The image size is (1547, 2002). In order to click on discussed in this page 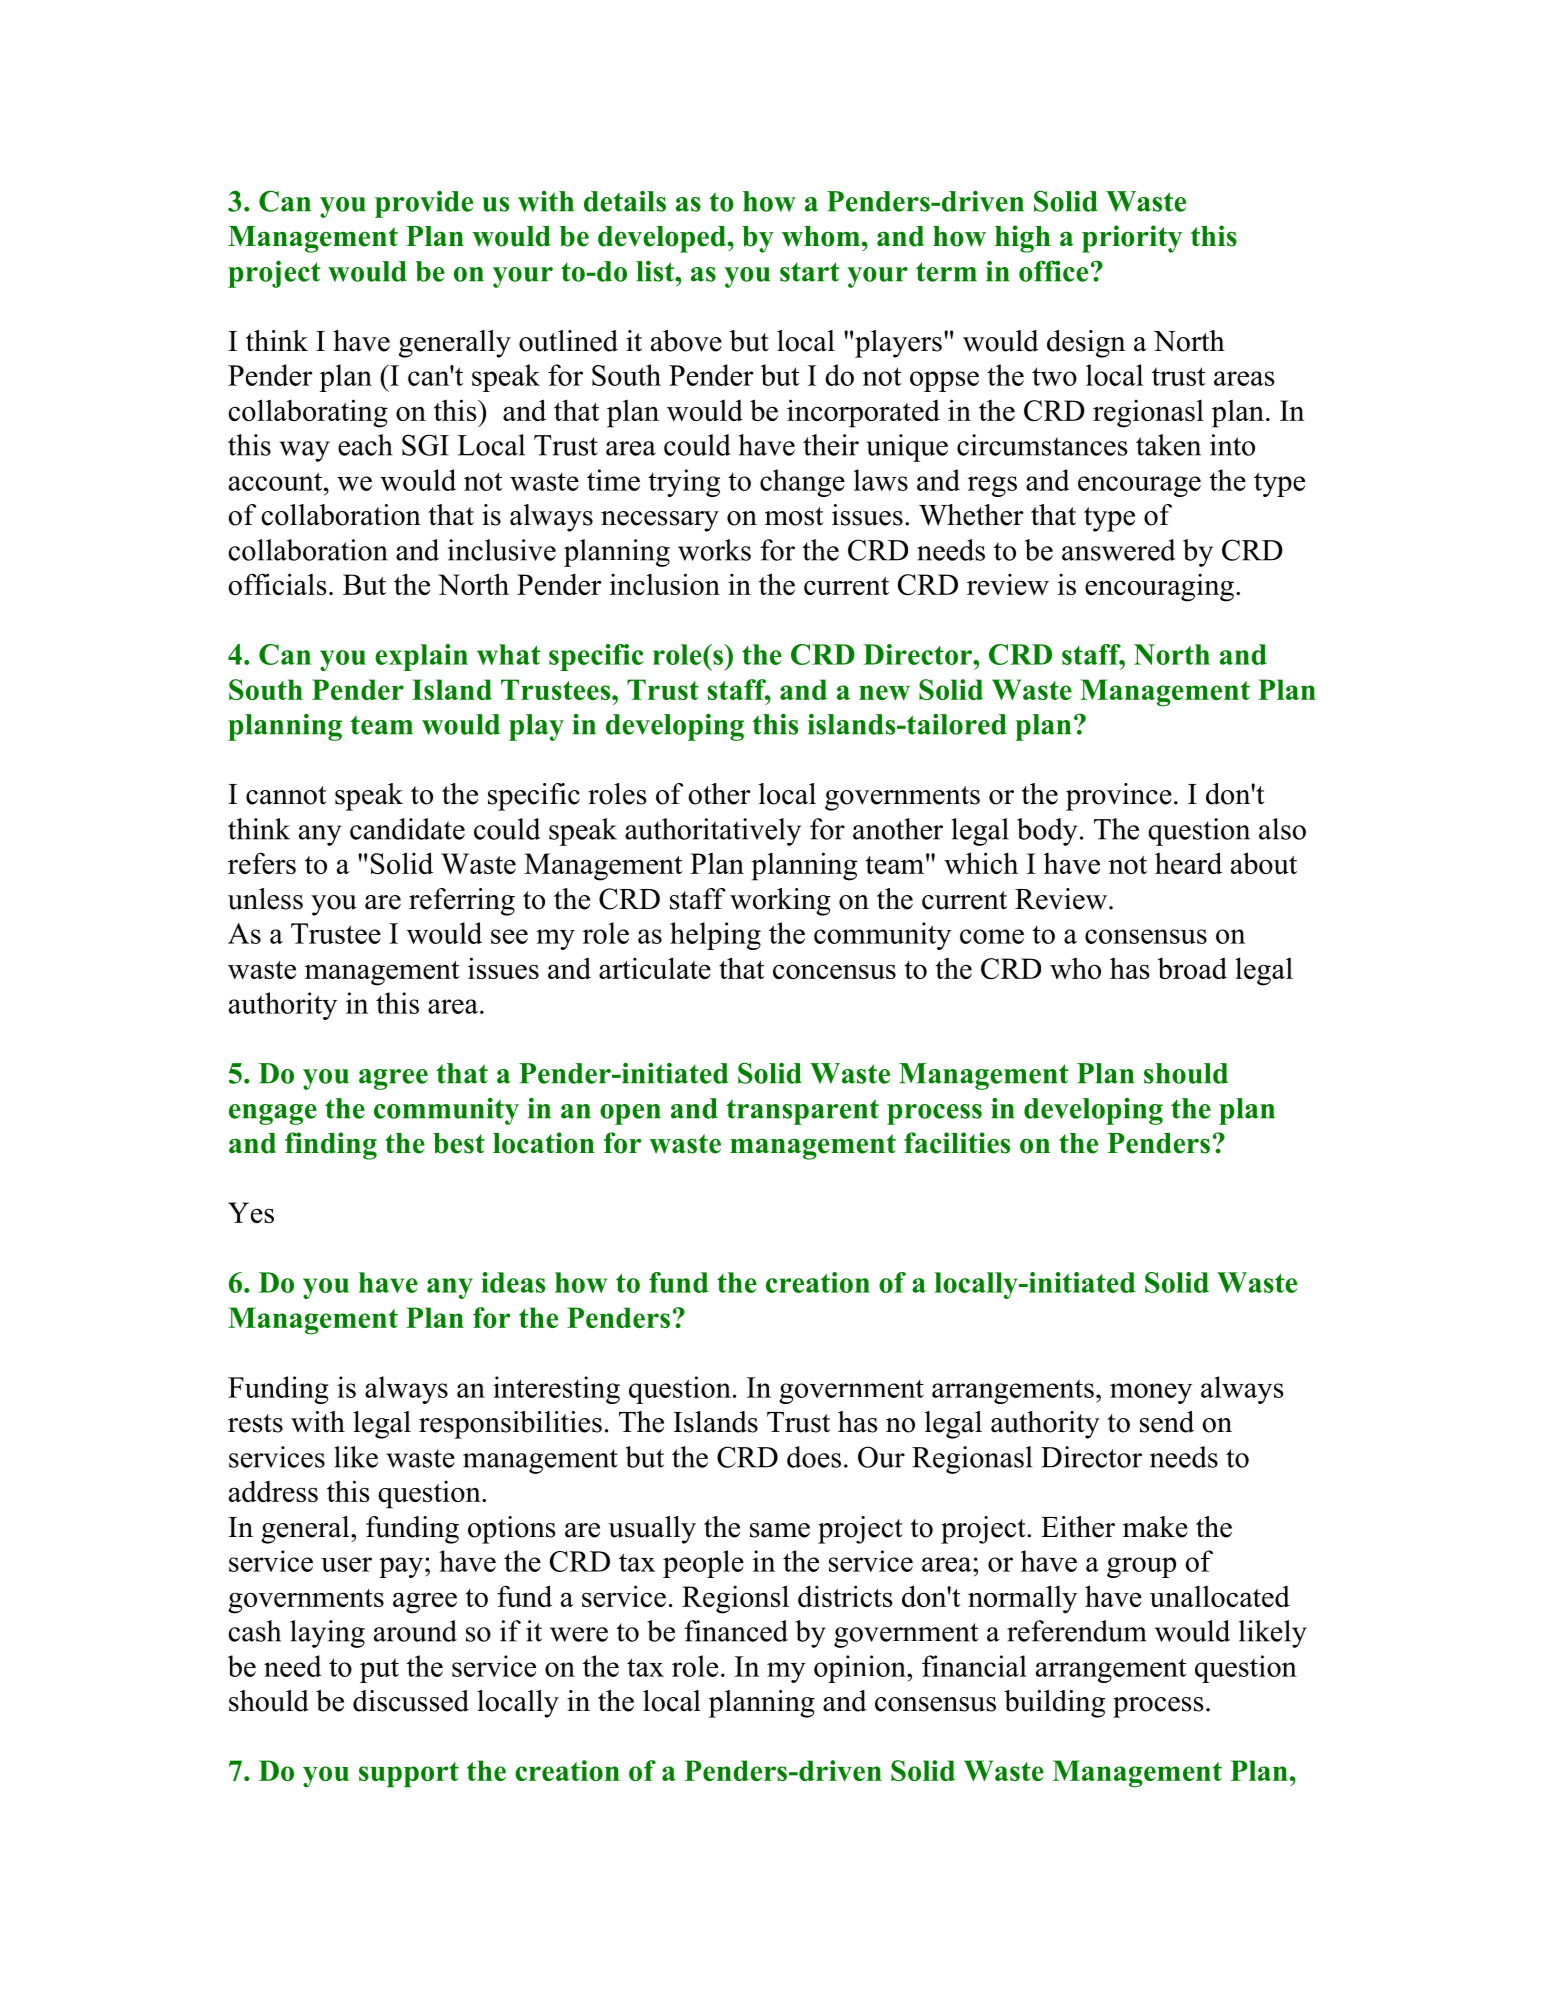, I will do `click(411, 1701)`.
